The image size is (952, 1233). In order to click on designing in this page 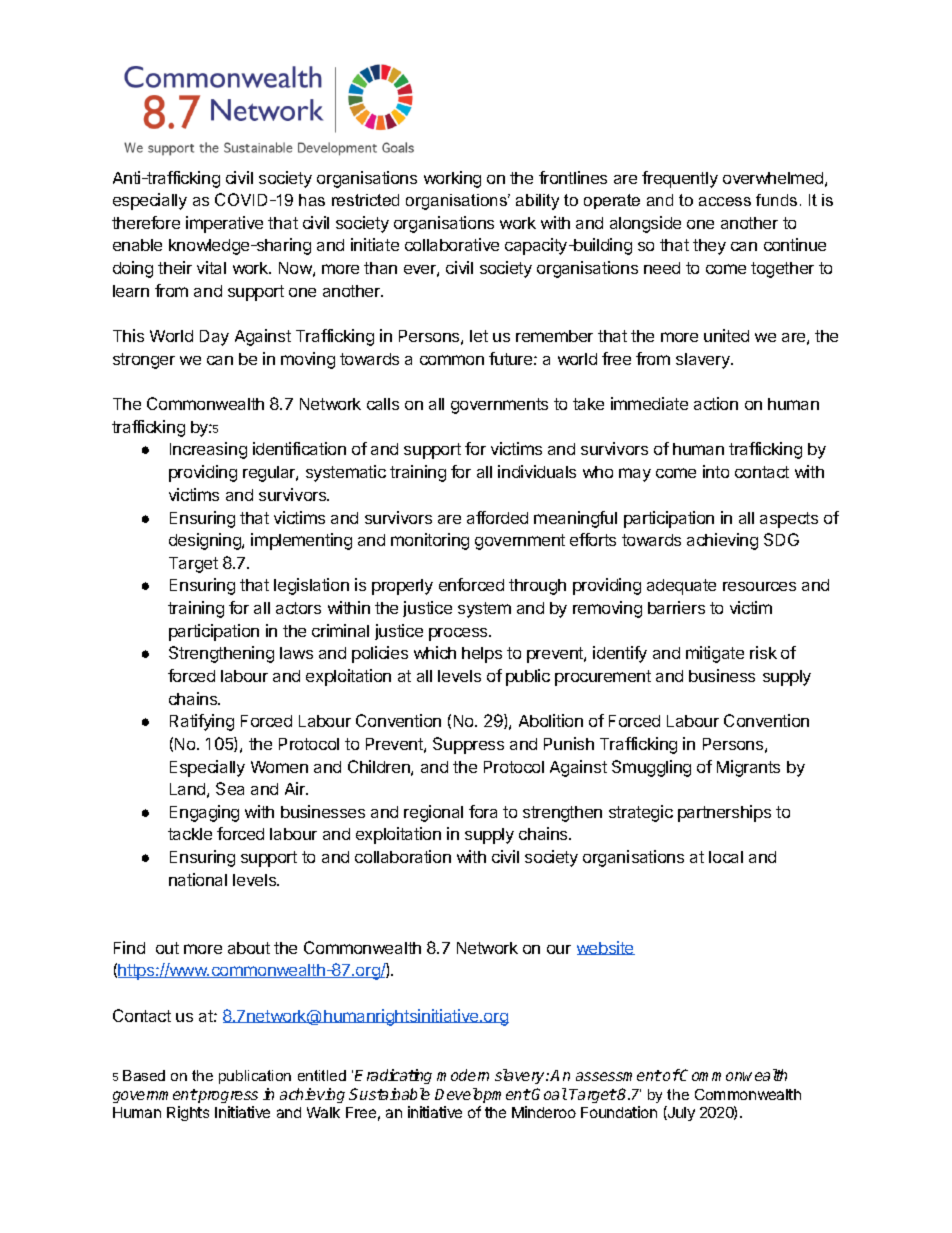, I will do `click(206, 541)`.
